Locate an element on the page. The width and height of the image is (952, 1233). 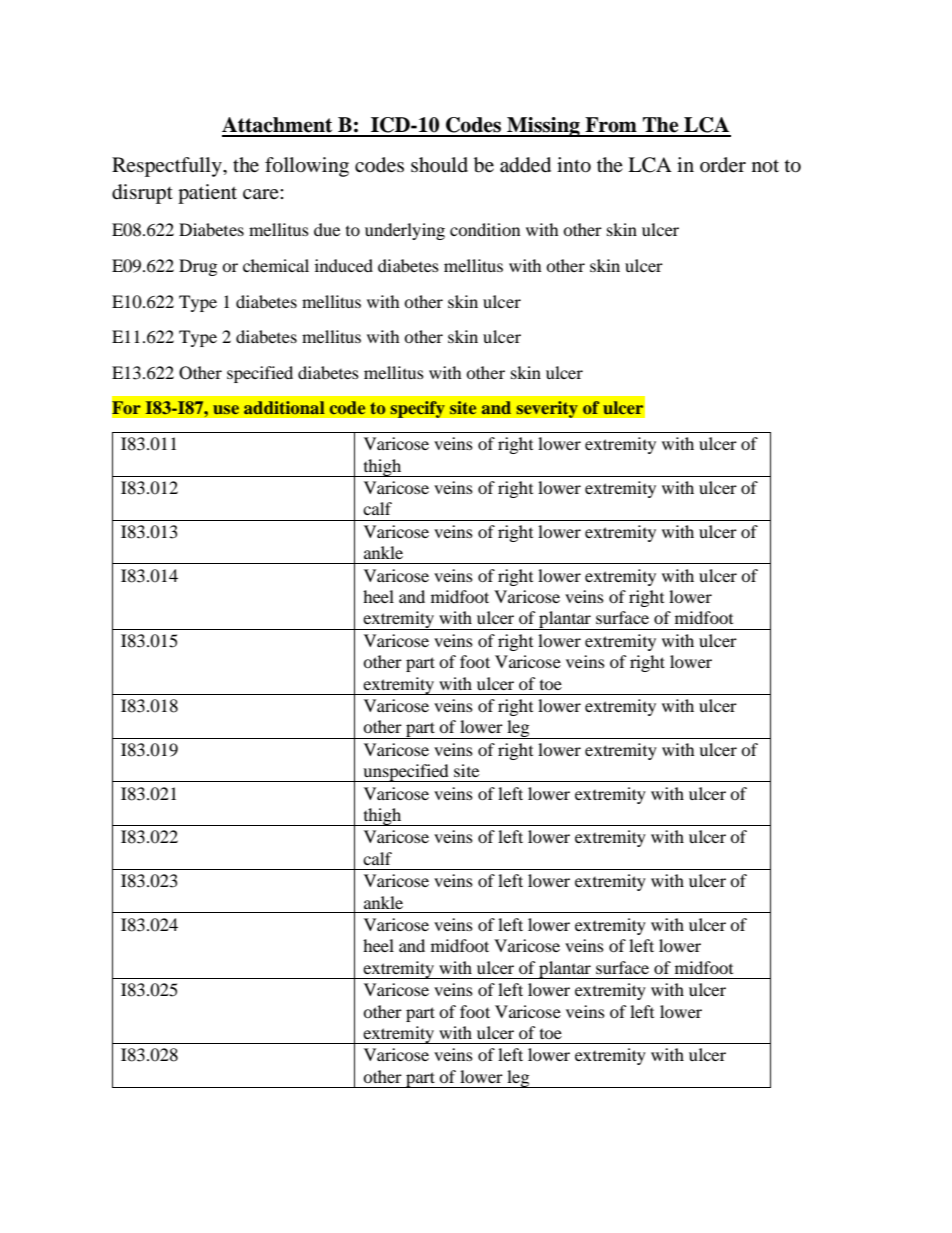
Drug is located at coordinates (198, 267).
